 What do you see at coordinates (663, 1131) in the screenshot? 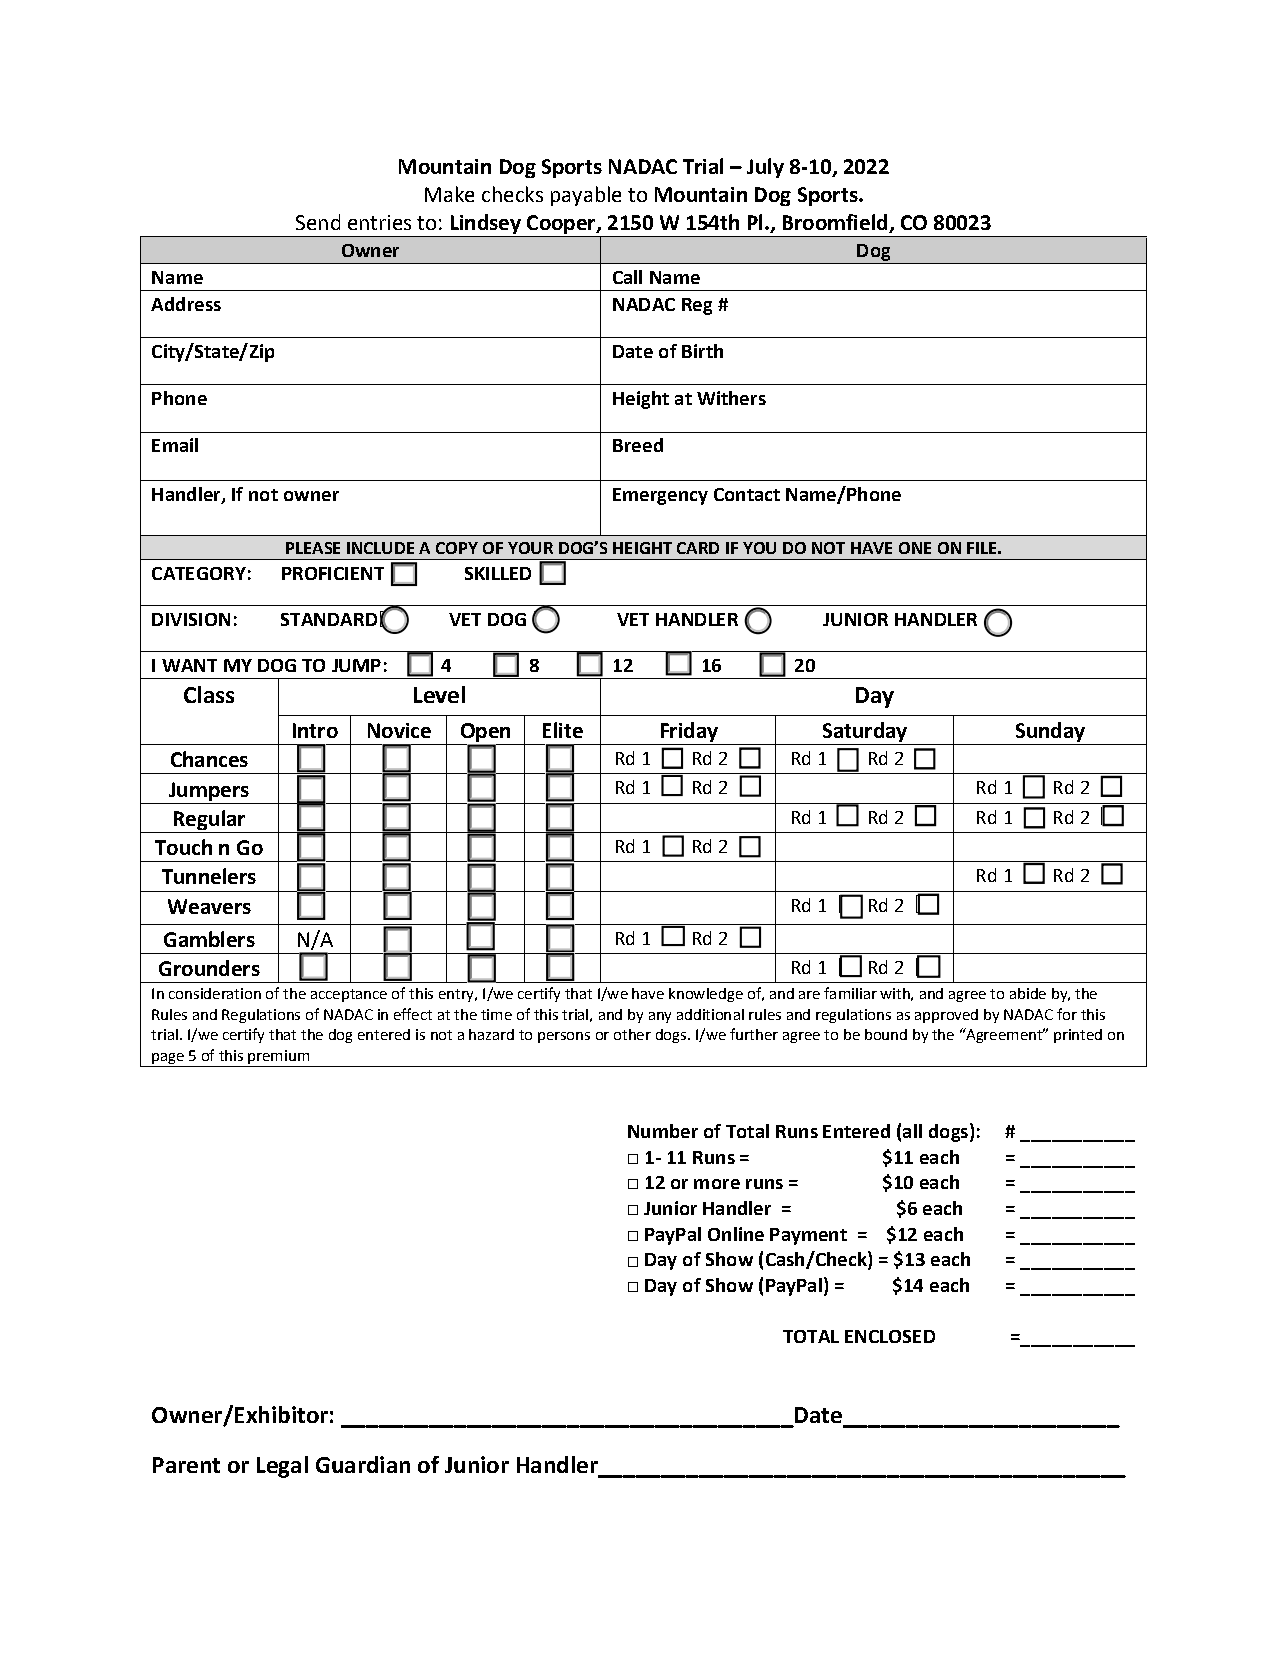
I see `Number` at bounding box center [663, 1131].
